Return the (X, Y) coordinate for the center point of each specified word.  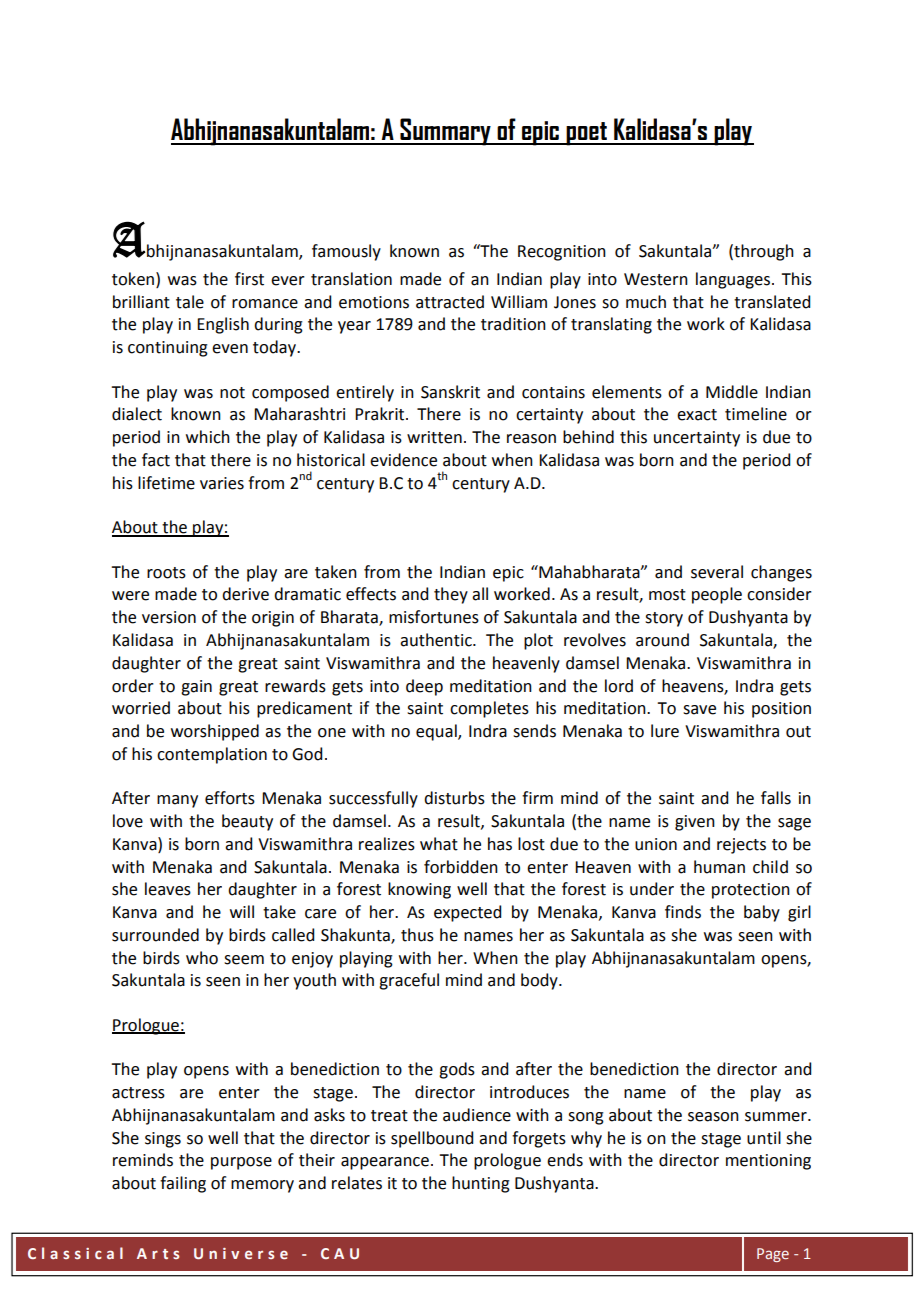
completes (489, 709)
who (202, 958)
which (208, 437)
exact (697, 415)
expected (467, 913)
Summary (445, 132)
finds (683, 912)
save (699, 710)
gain (196, 688)
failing (183, 1184)
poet (586, 134)
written (434, 437)
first (249, 279)
